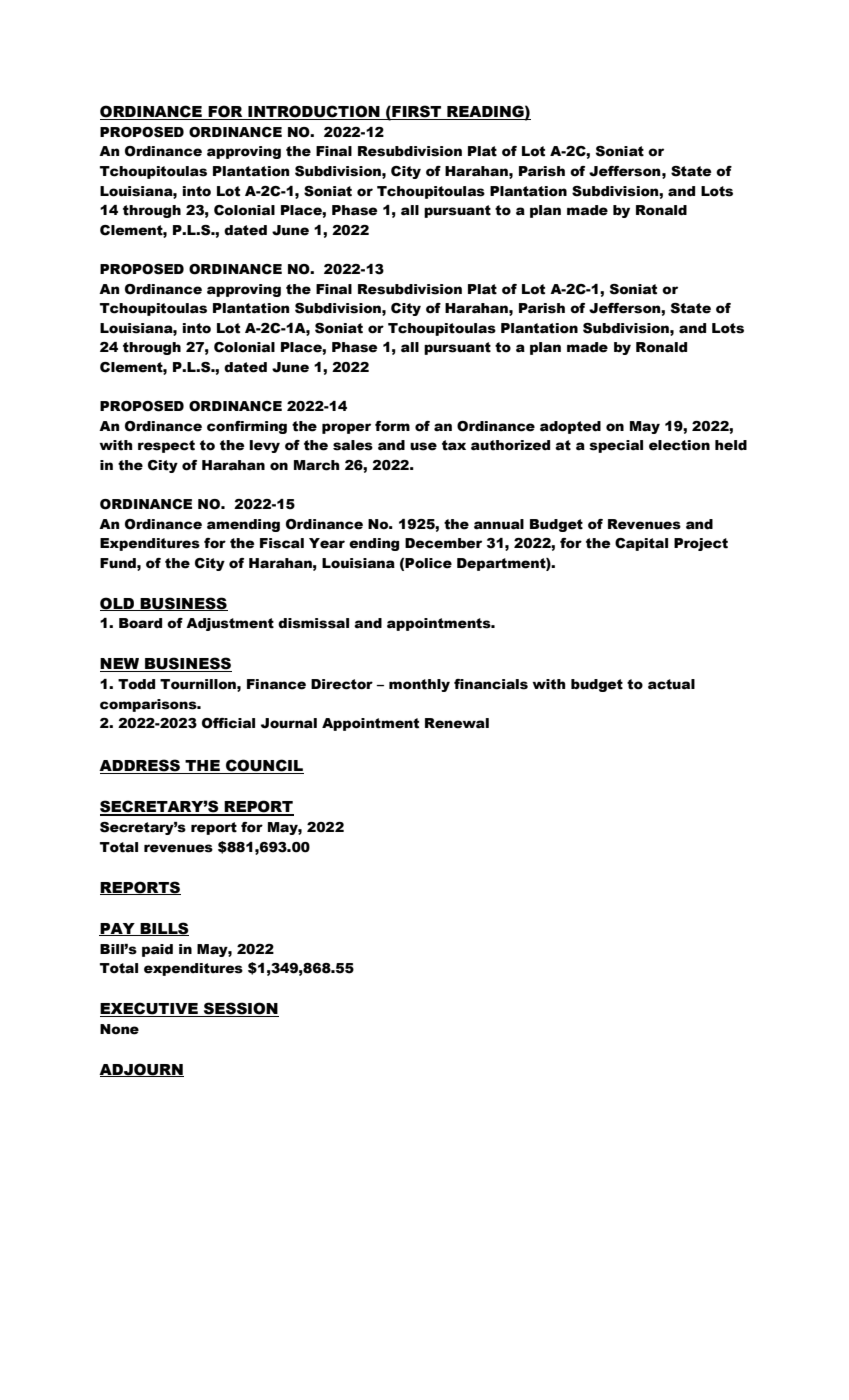  Describe the element at coordinates (457, 723) in the screenshot. I see `Renewal` at that location.
